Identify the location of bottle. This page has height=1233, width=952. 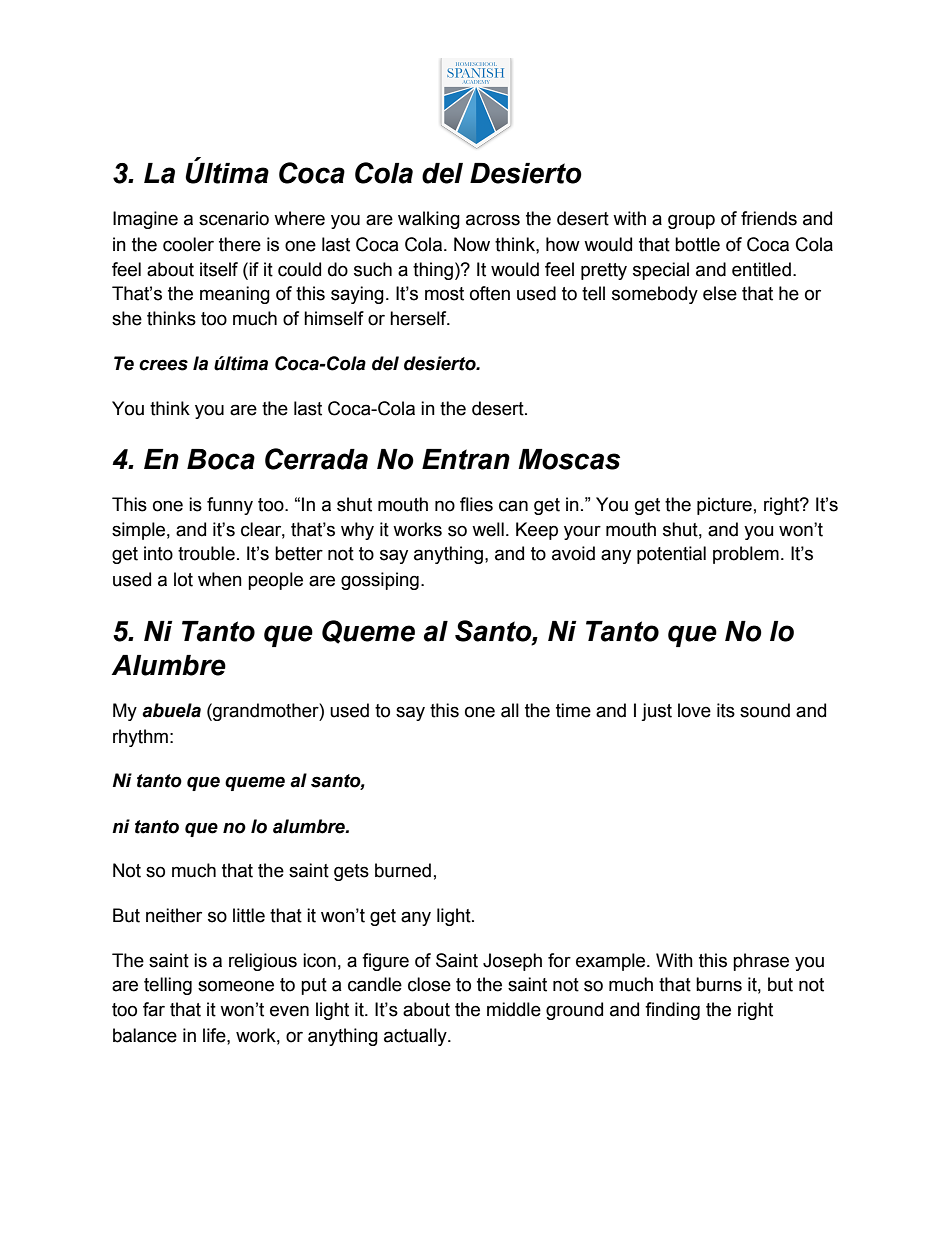
(697, 244).
